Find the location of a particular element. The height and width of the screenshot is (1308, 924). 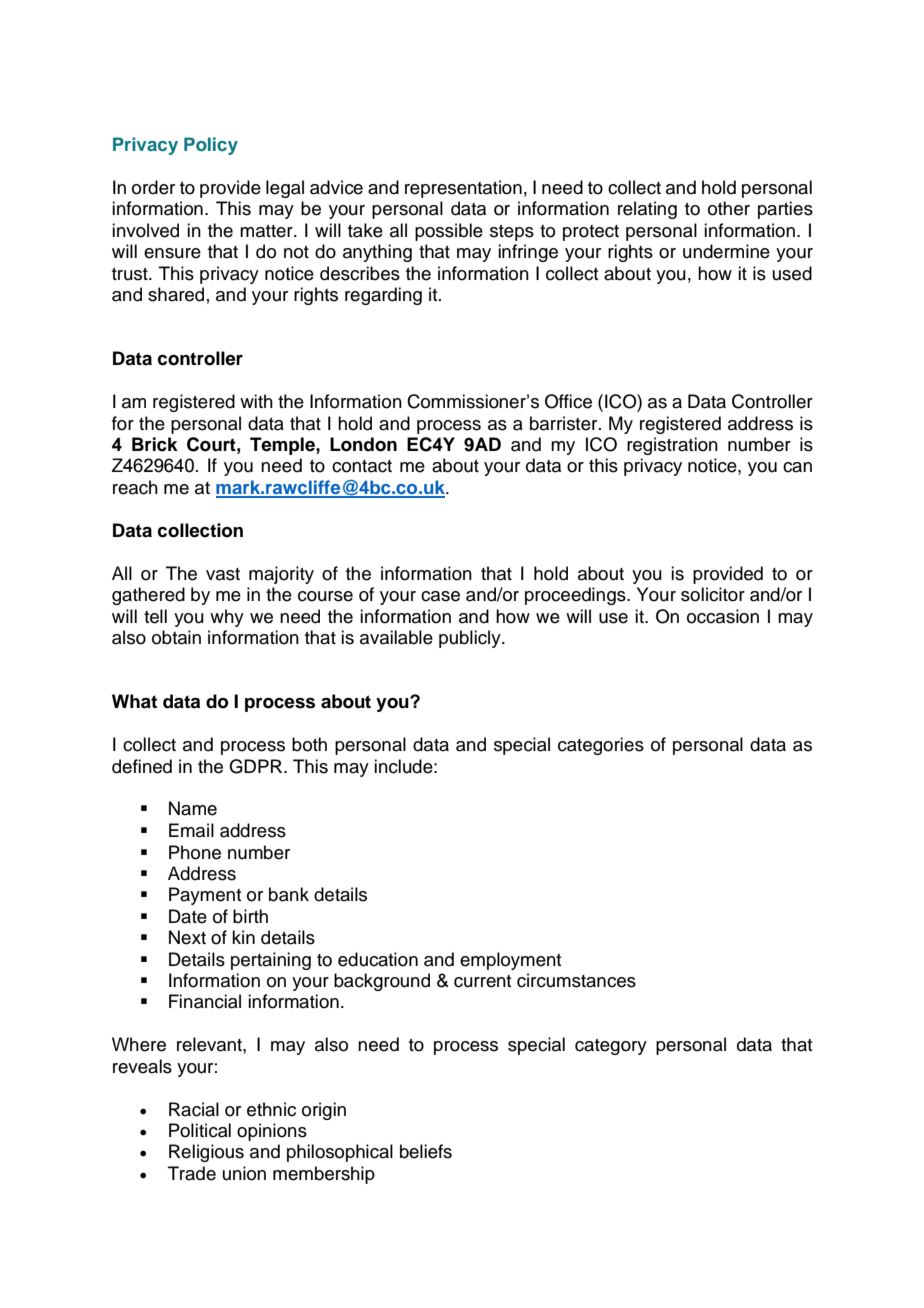

Religious is located at coordinates (206, 1153).
